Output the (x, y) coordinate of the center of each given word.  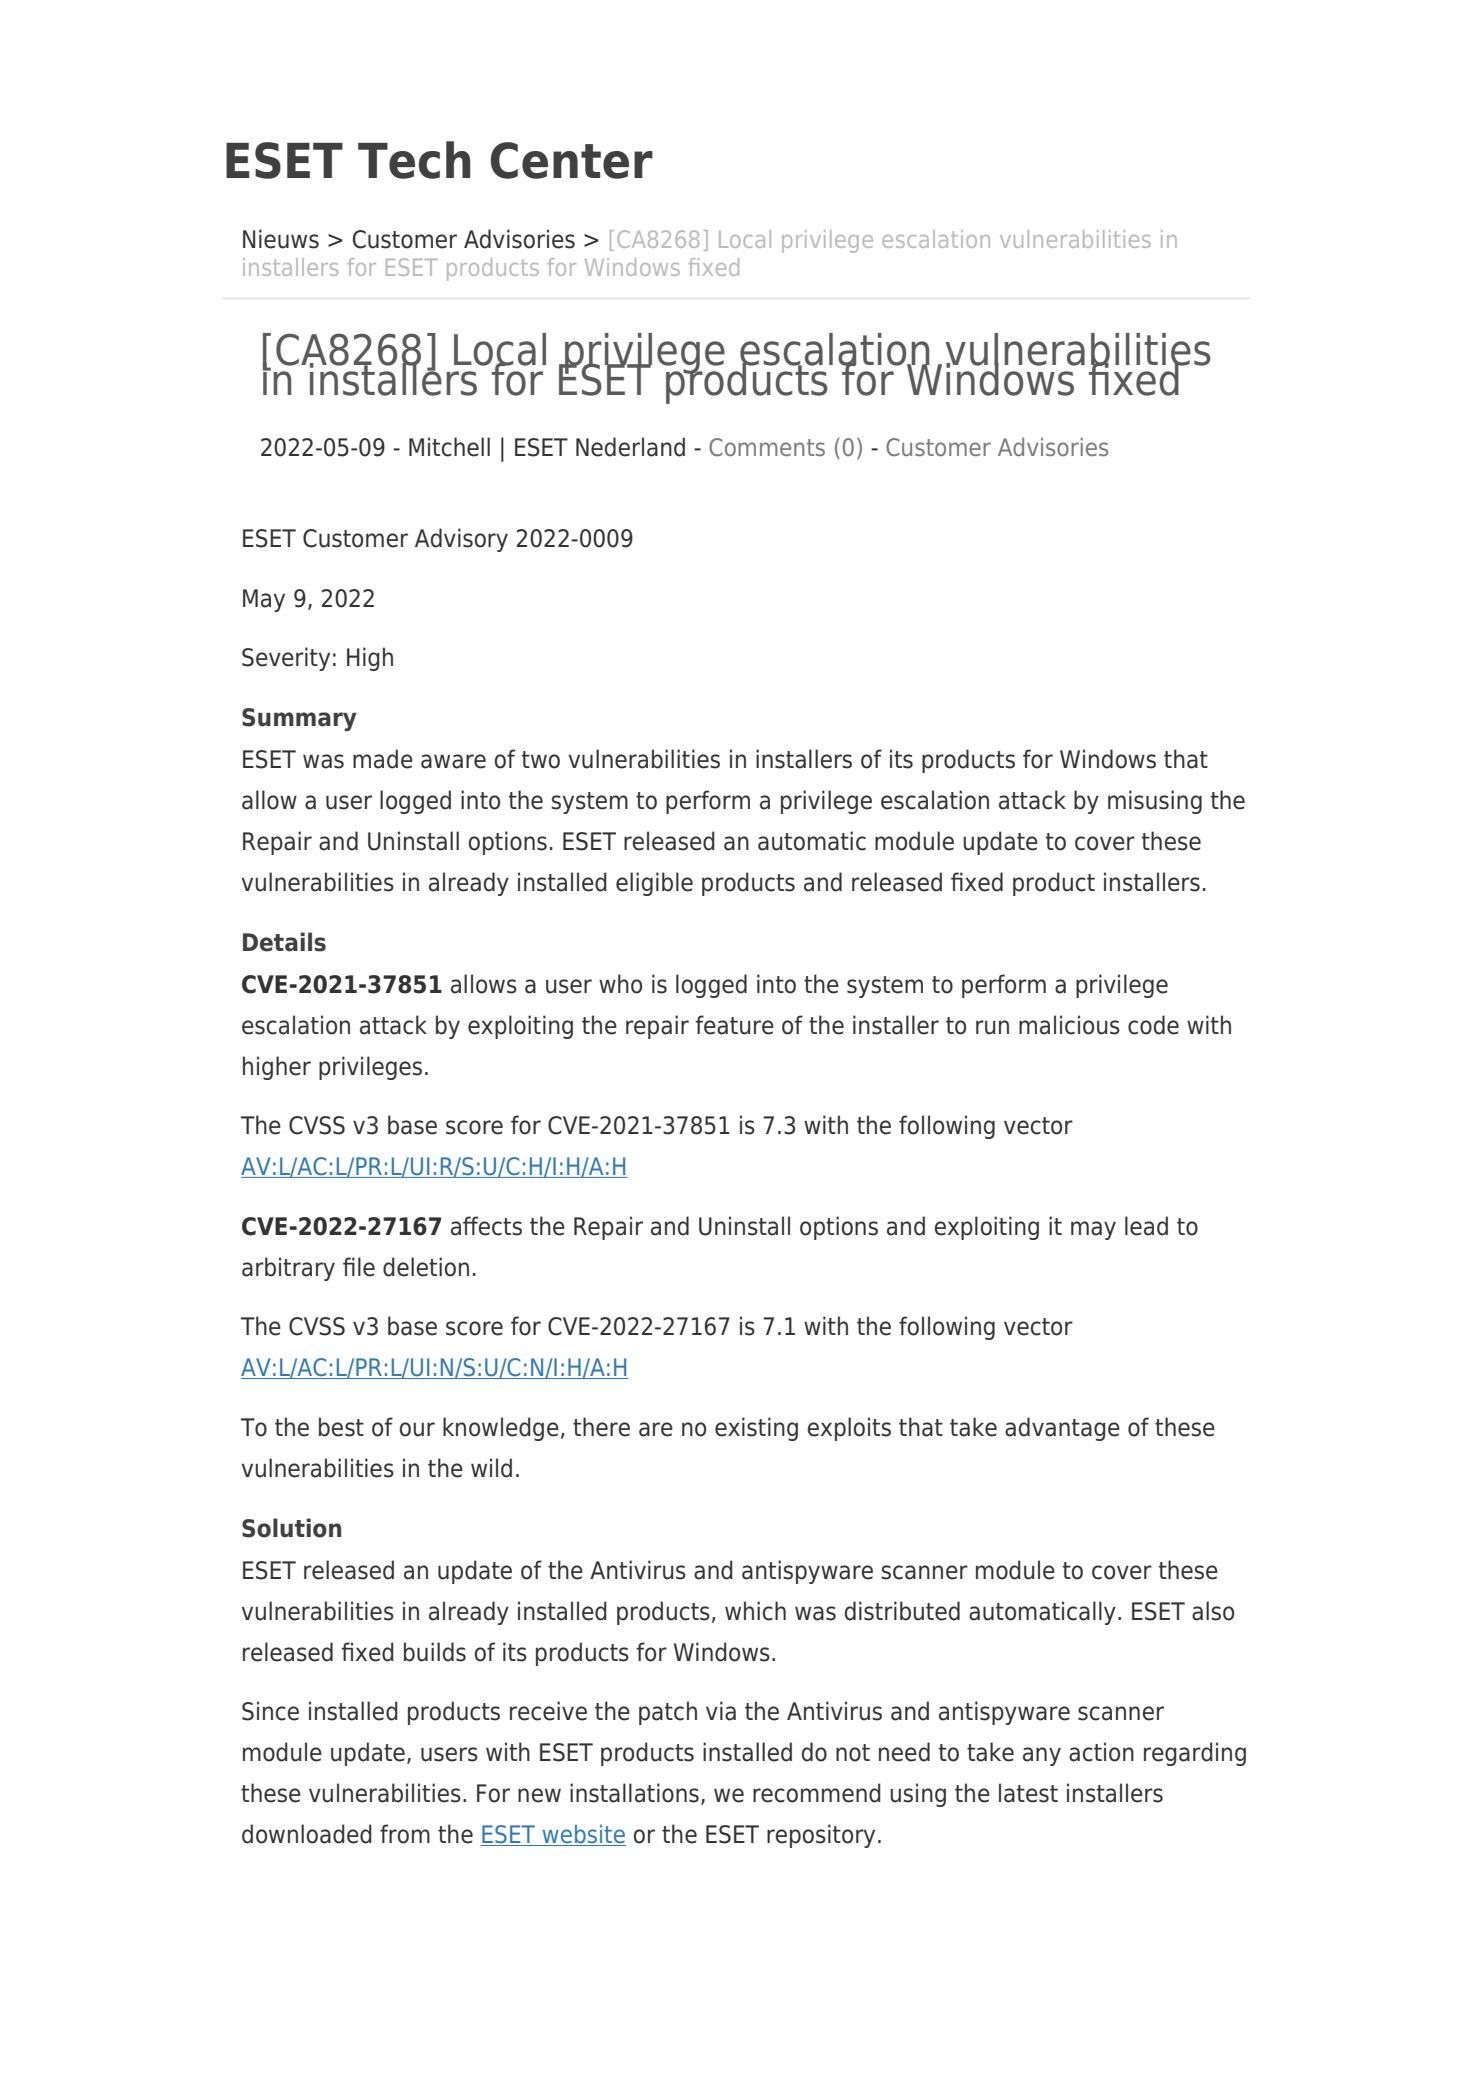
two (541, 760)
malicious (1069, 1025)
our (417, 1429)
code (1153, 1025)
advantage (1062, 1429)
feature (734, 1025)
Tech (414, 160)
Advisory (461, 540)
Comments (767, 447)
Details (284, 942)
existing (756, 1429)
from (405, 1834)
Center (572, 160)
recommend (817, 1793)
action (1101, 1752)
